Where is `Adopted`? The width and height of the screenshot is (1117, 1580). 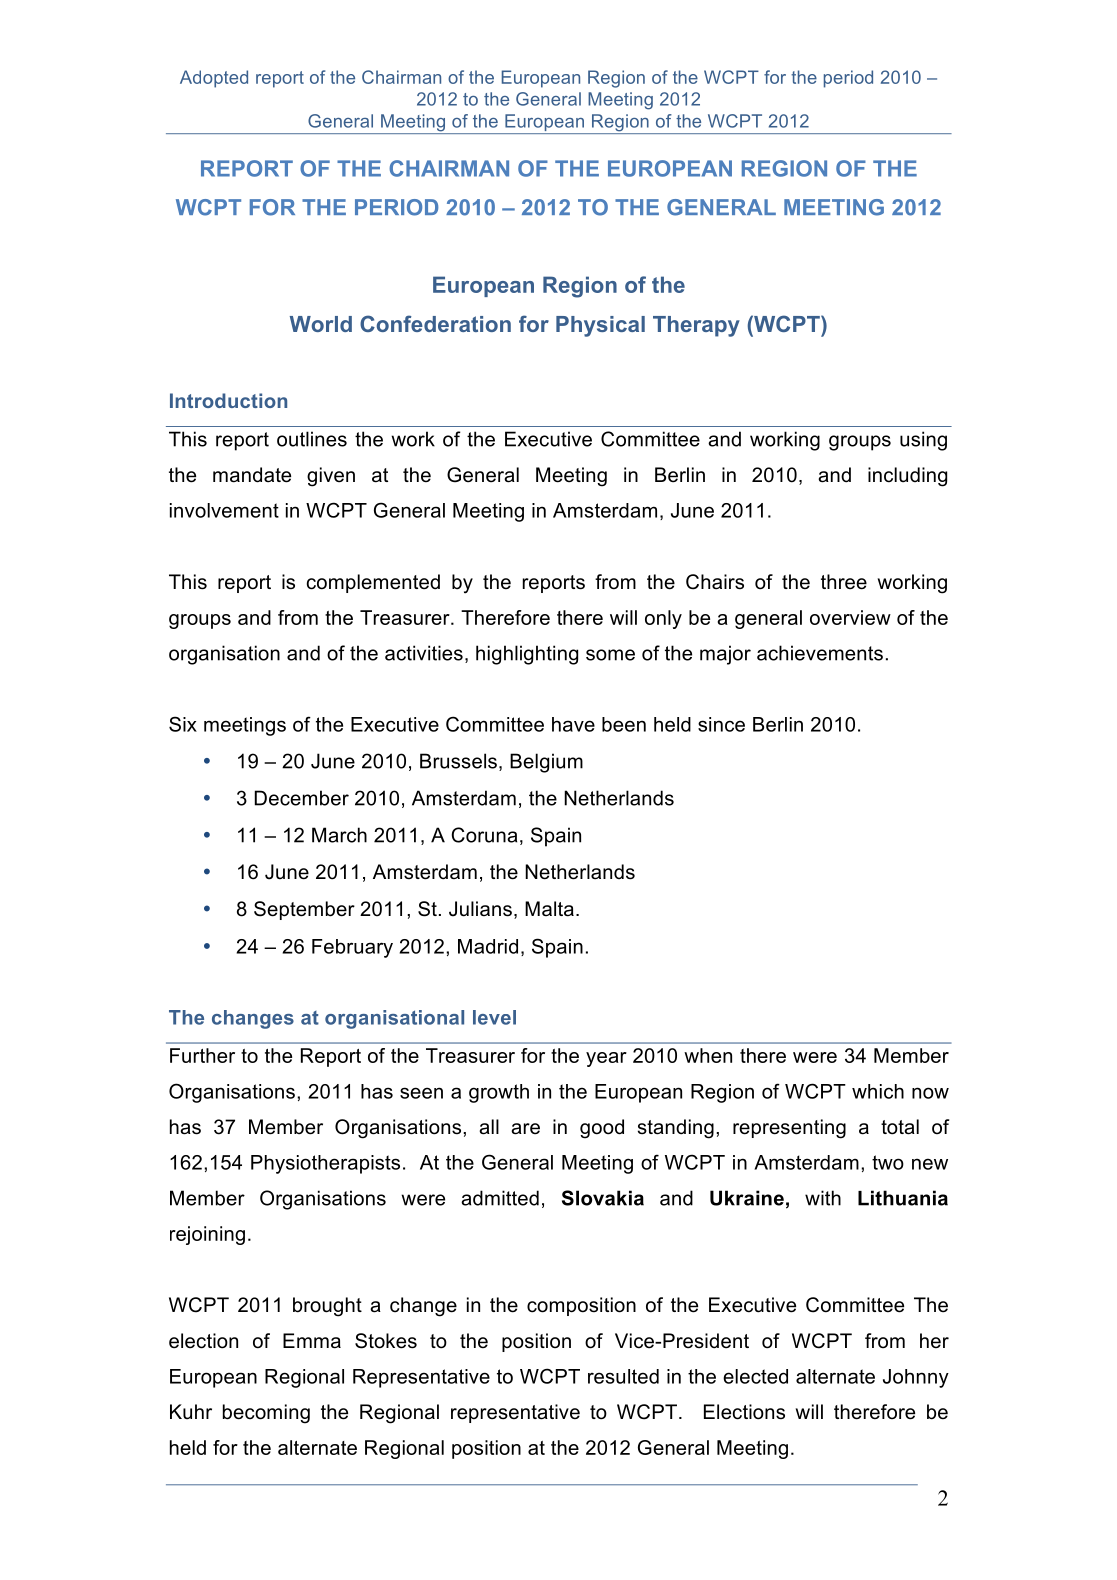 Adopted is located at coordinates (214, 79).
